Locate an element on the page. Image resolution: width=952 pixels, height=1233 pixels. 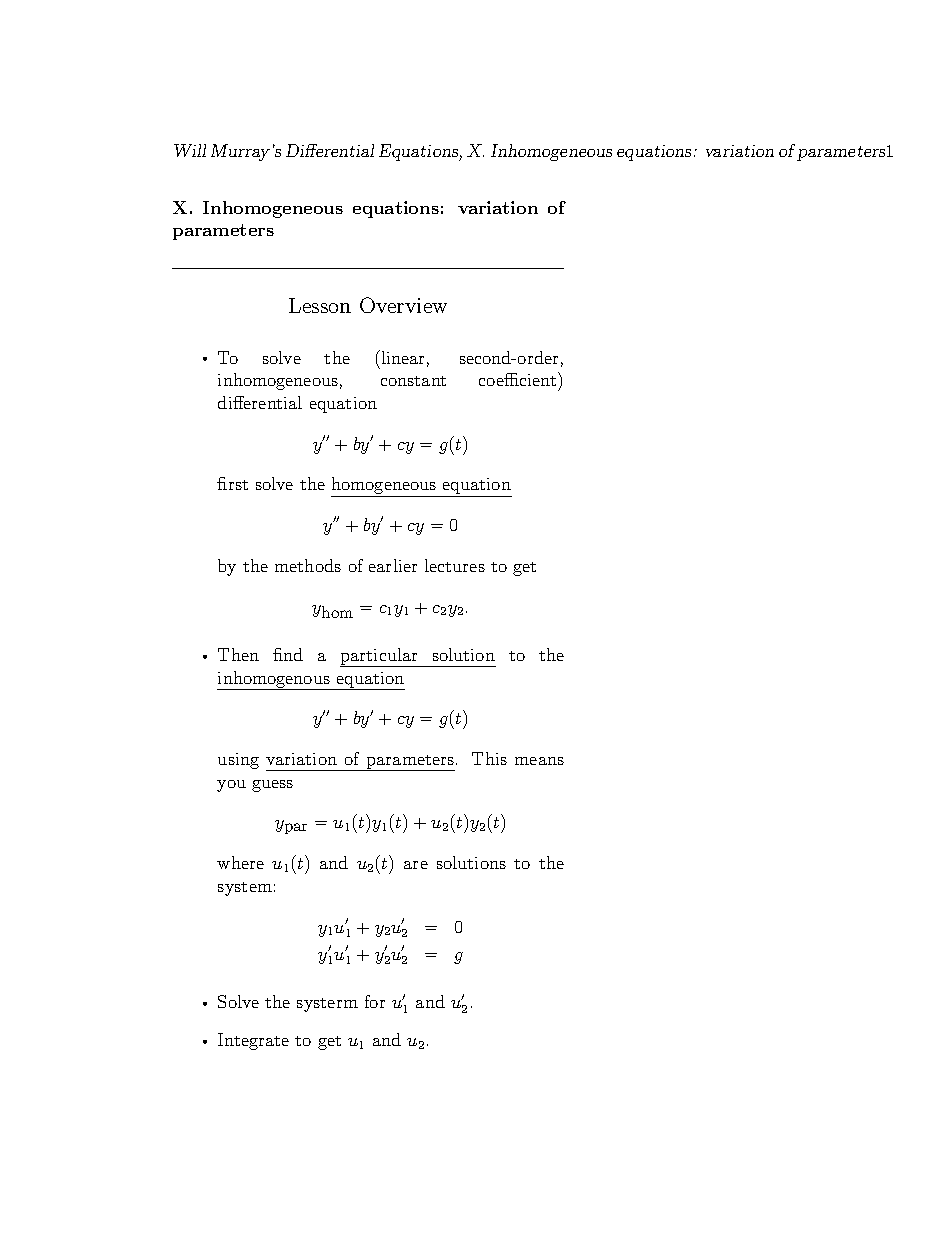
Then is located at coordinates (238, 654).
